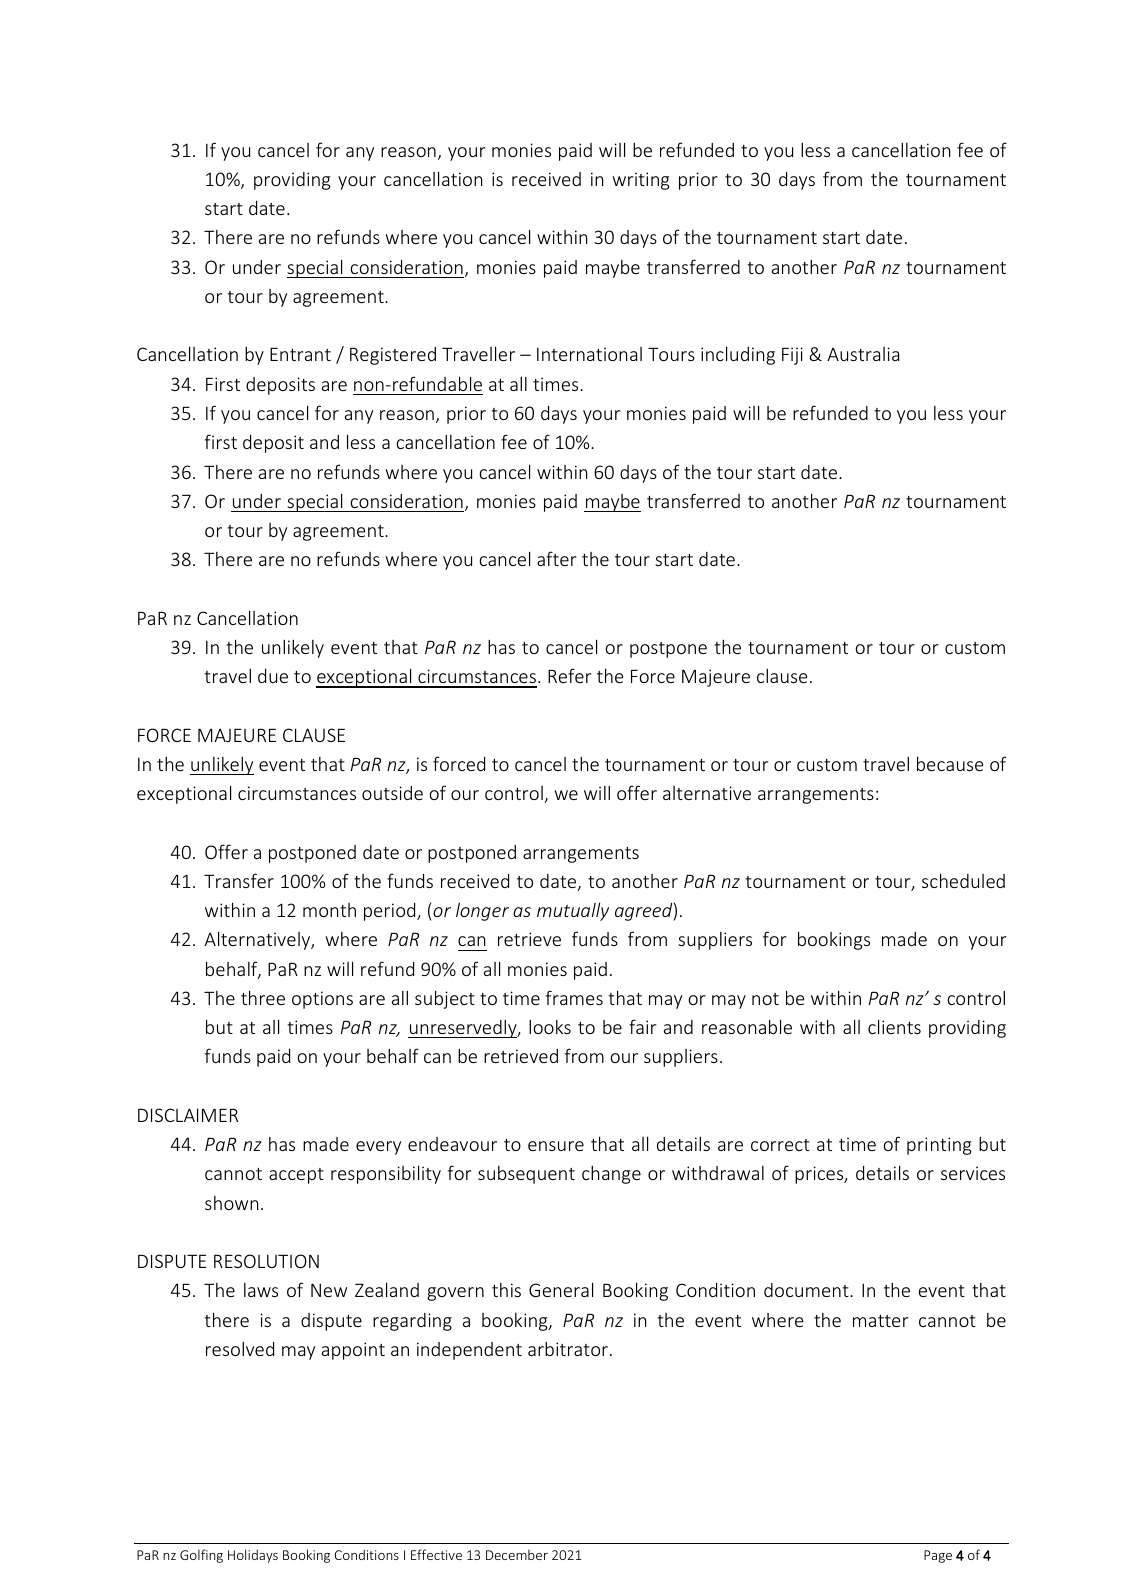 The width and height of the page is (1127, 1594). Describe the element at coordinates (938, 1556) in the page. I see `Page` at that location.
